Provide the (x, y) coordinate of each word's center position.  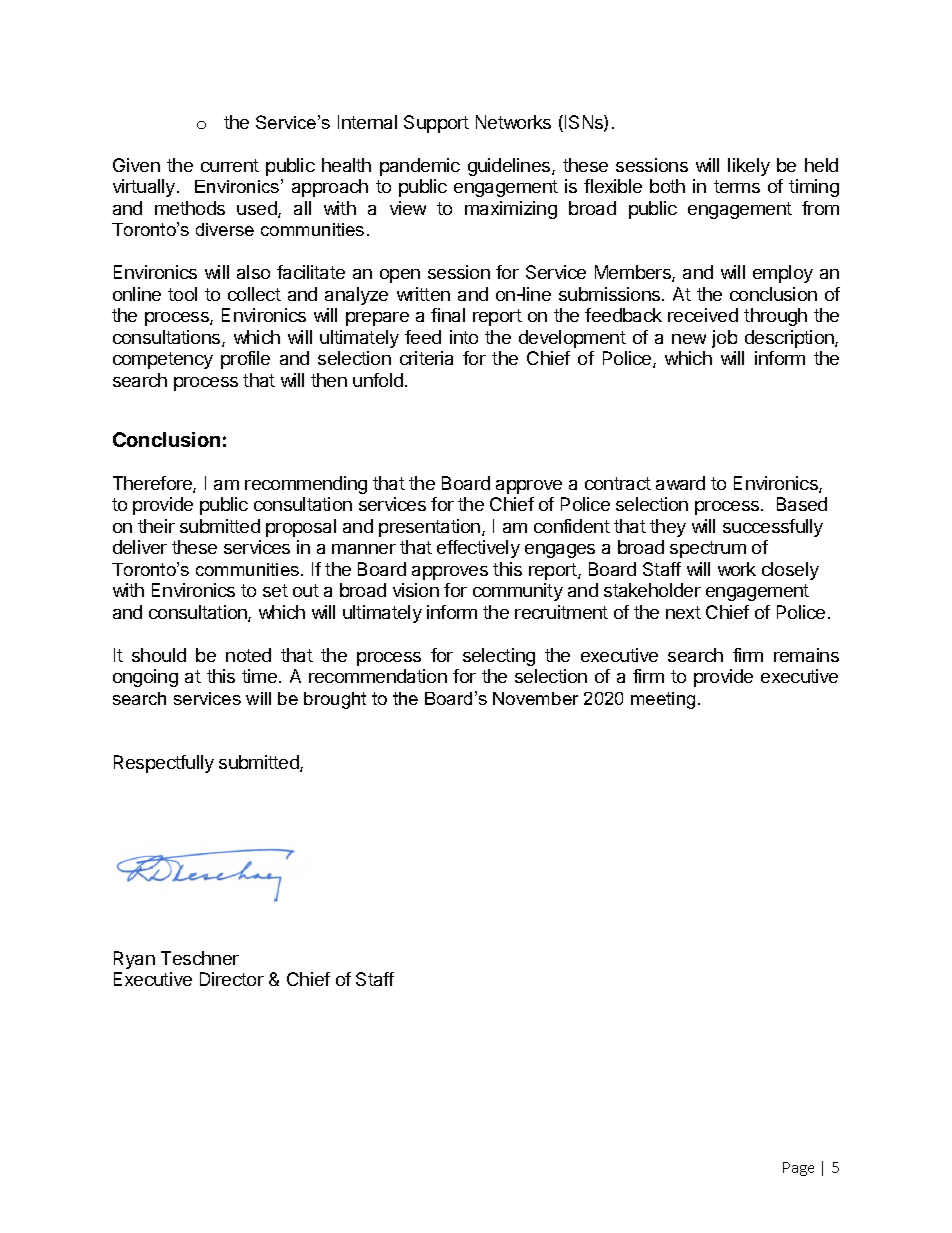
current (230, 165)
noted (248, 655)
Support (436, 124)
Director (232, 979)
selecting (499, 657)
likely (749, 167)
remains (806, 655)
